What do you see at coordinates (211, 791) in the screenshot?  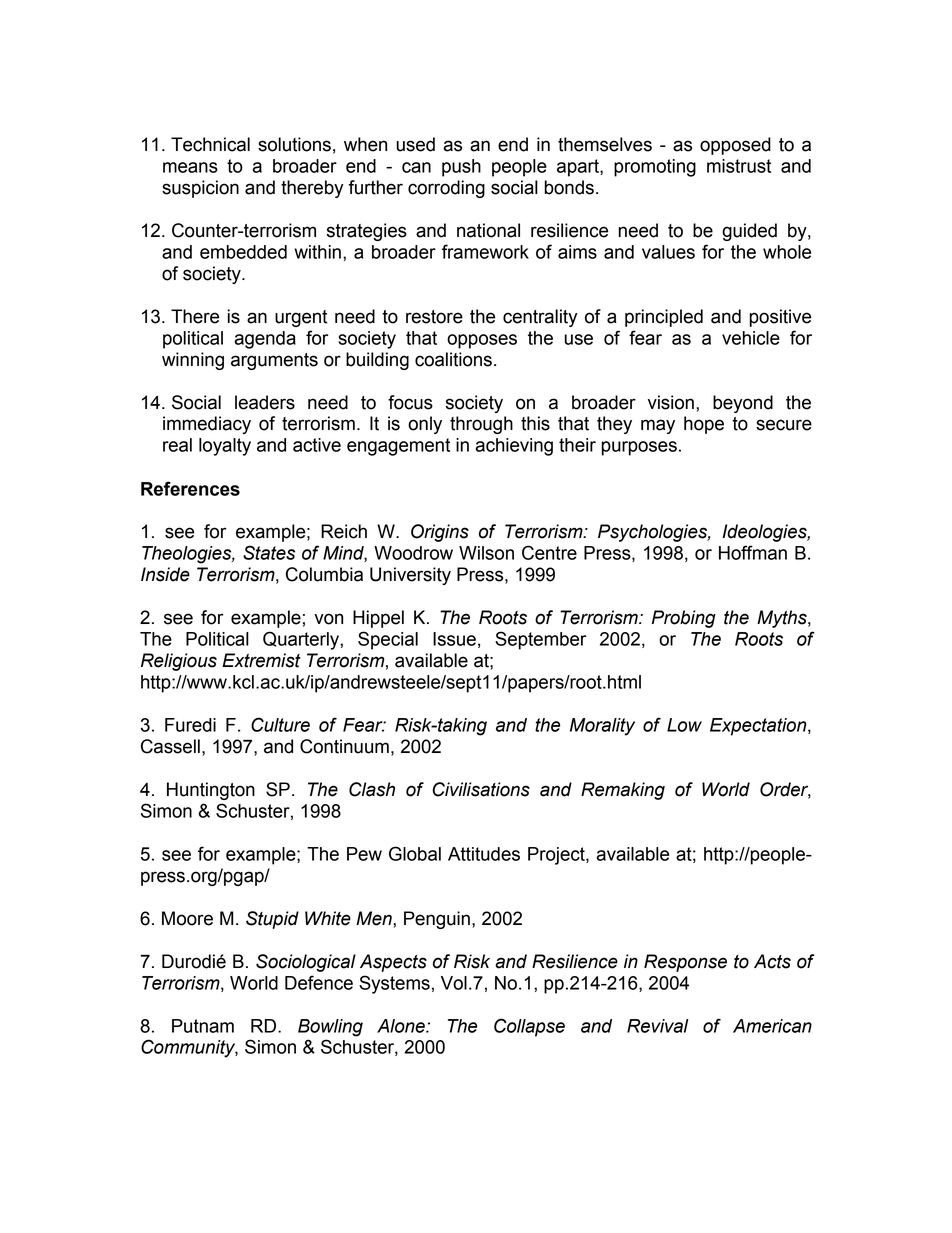 I see `Huntington` at bounding box center [211, 791].
